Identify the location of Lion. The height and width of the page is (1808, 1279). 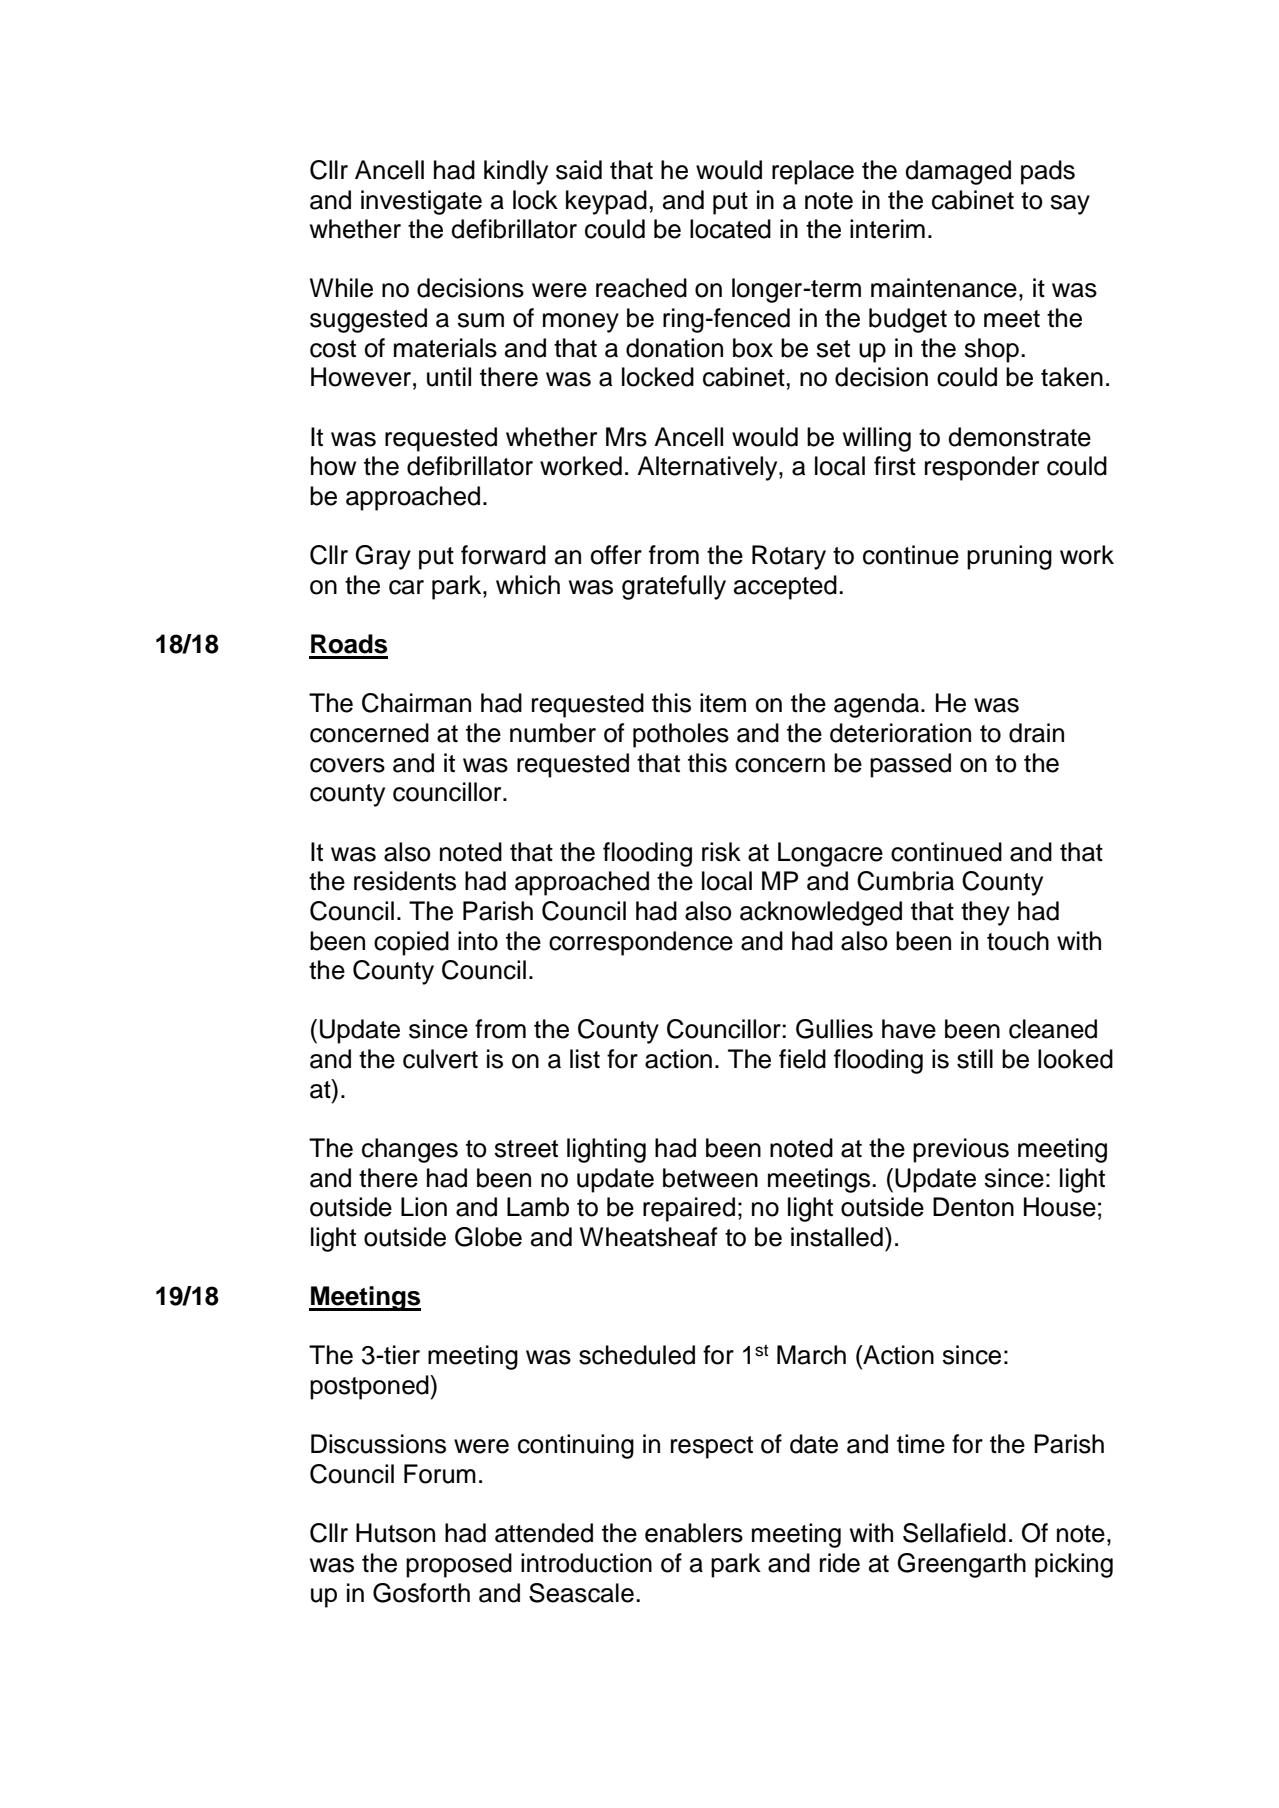
(424, 1207).
